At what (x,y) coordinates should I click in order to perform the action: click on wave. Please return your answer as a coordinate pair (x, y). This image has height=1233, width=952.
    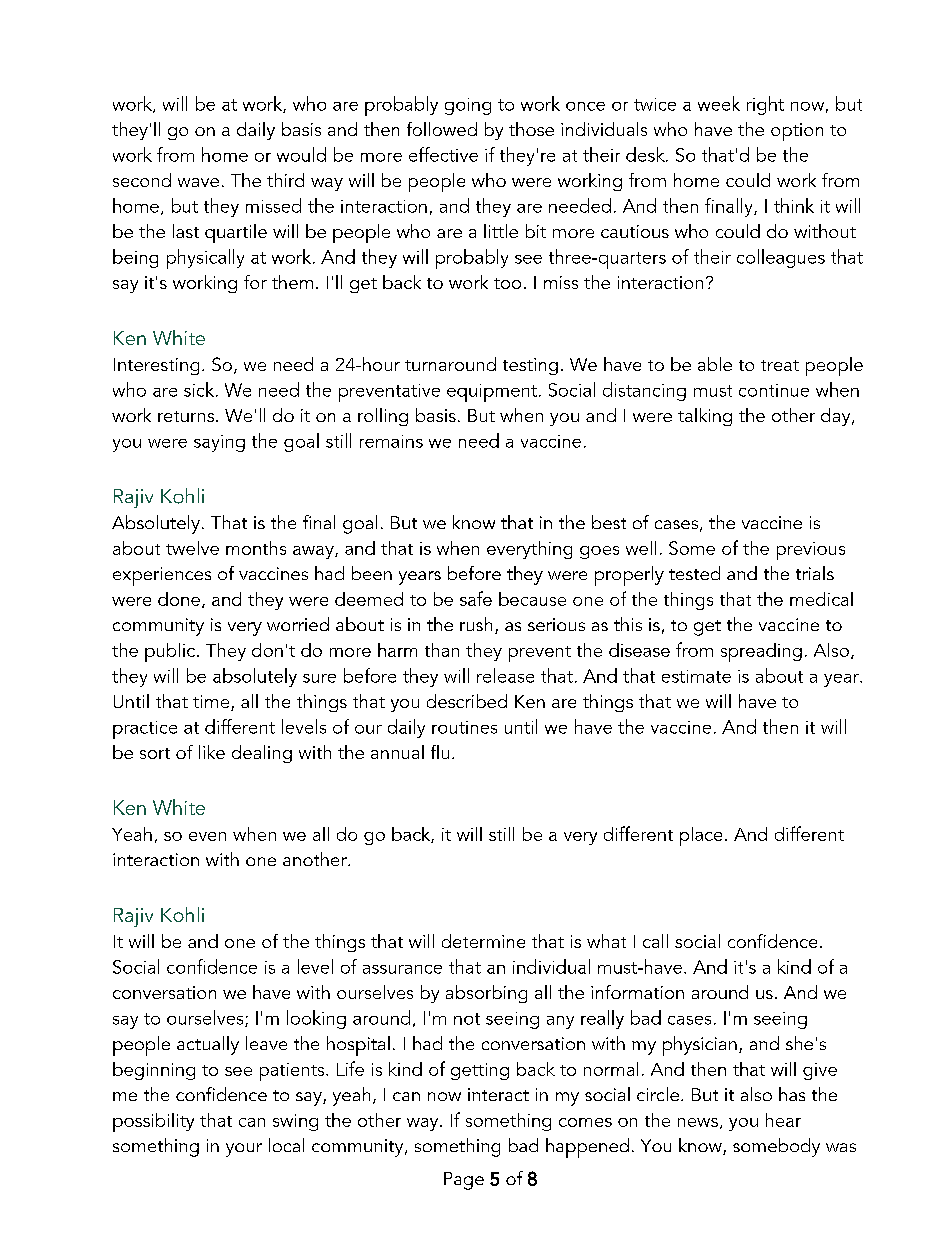
    Looking at the image, I should click on (198, 182).
